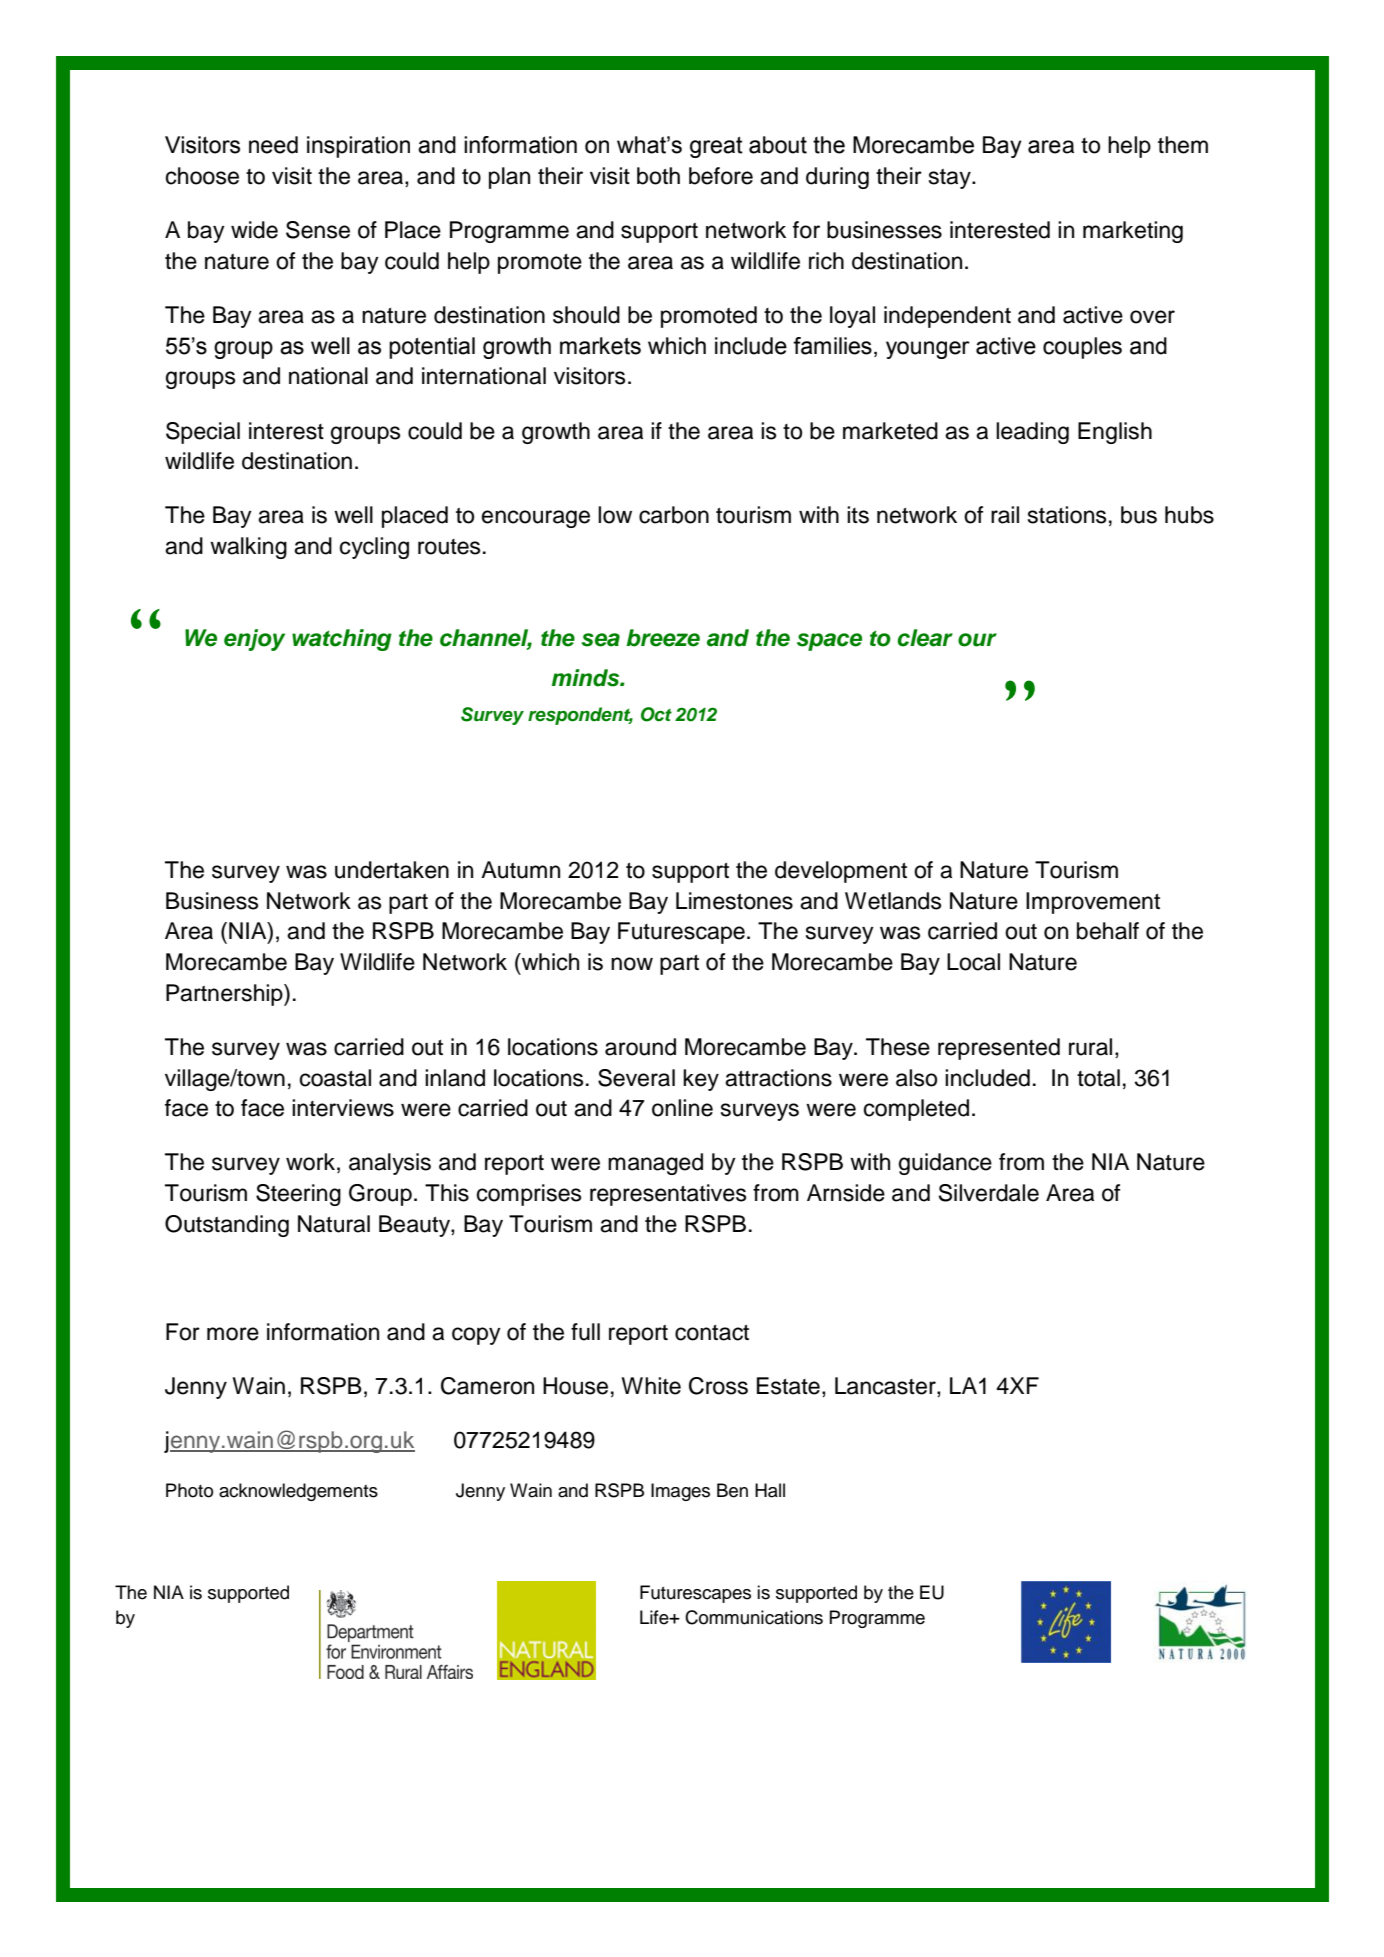 The height and width of the screenshot is (1957, 1384). Describe the element at coordinates (754, 1617) in the screenshot. I see `Communications` at that location.
